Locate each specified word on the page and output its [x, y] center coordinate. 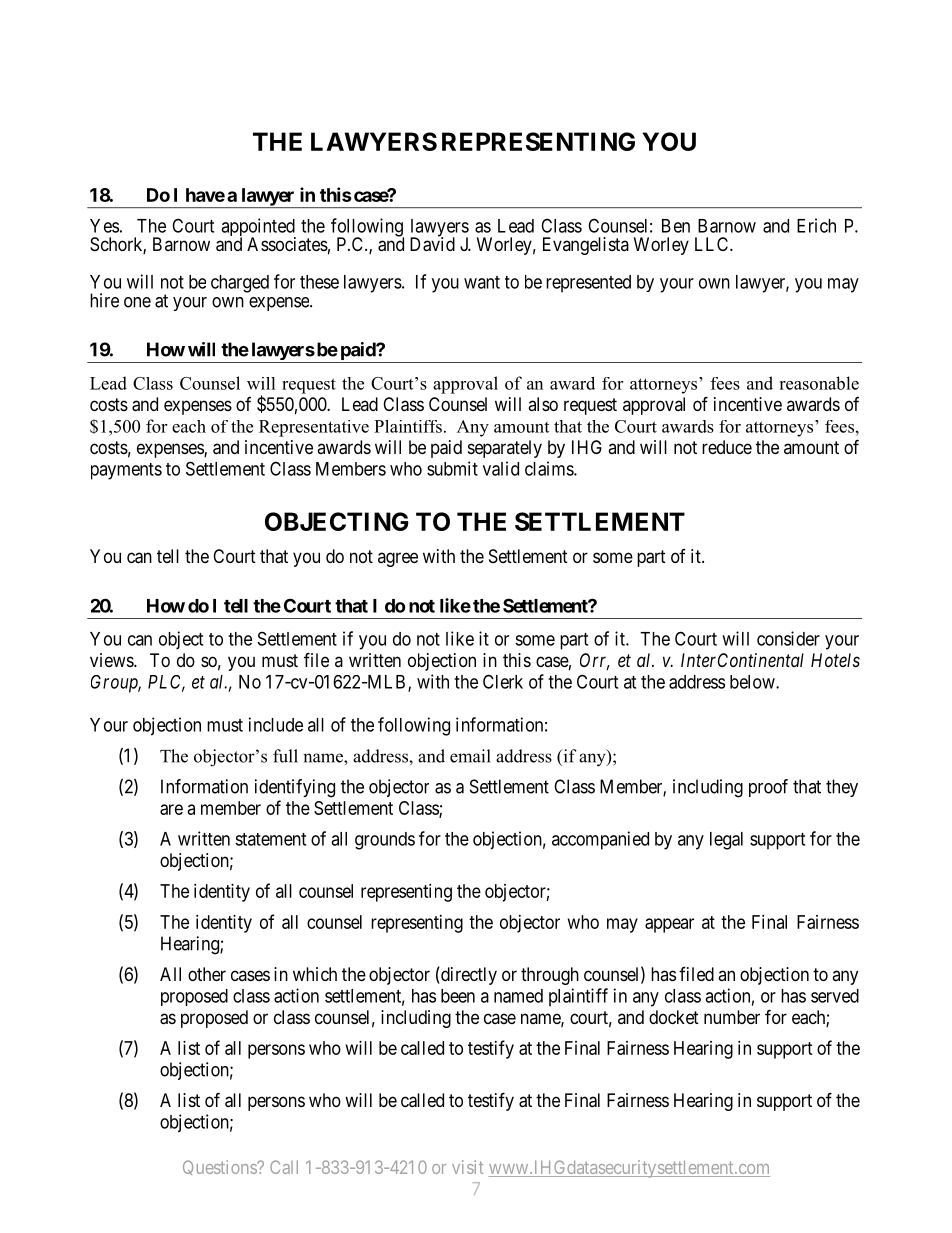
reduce [727, 447]
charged [240, 284]
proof [768, 788]
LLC [713, 244]
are [171, 809]
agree [398, 559]
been [458, 996]
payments [126, 471]
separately [505, 449]
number [732, 1017]
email [470, 756]
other [207, 974]
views [112, 660]
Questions [220, 1167]
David [432, 244]
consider [788, 638]
